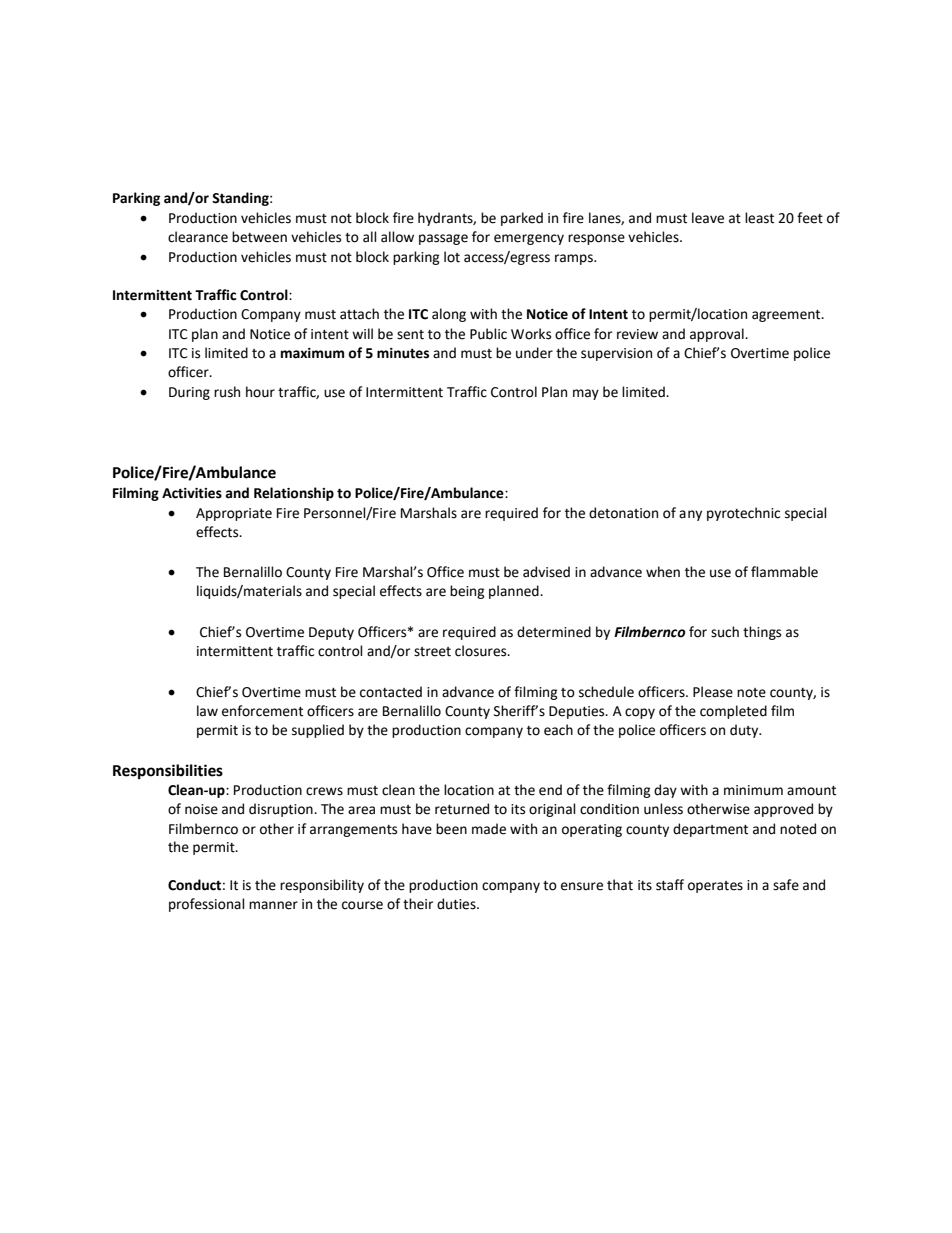 This screenshot has width=952, height=1233. I want to click on least, so click(759, 218).
